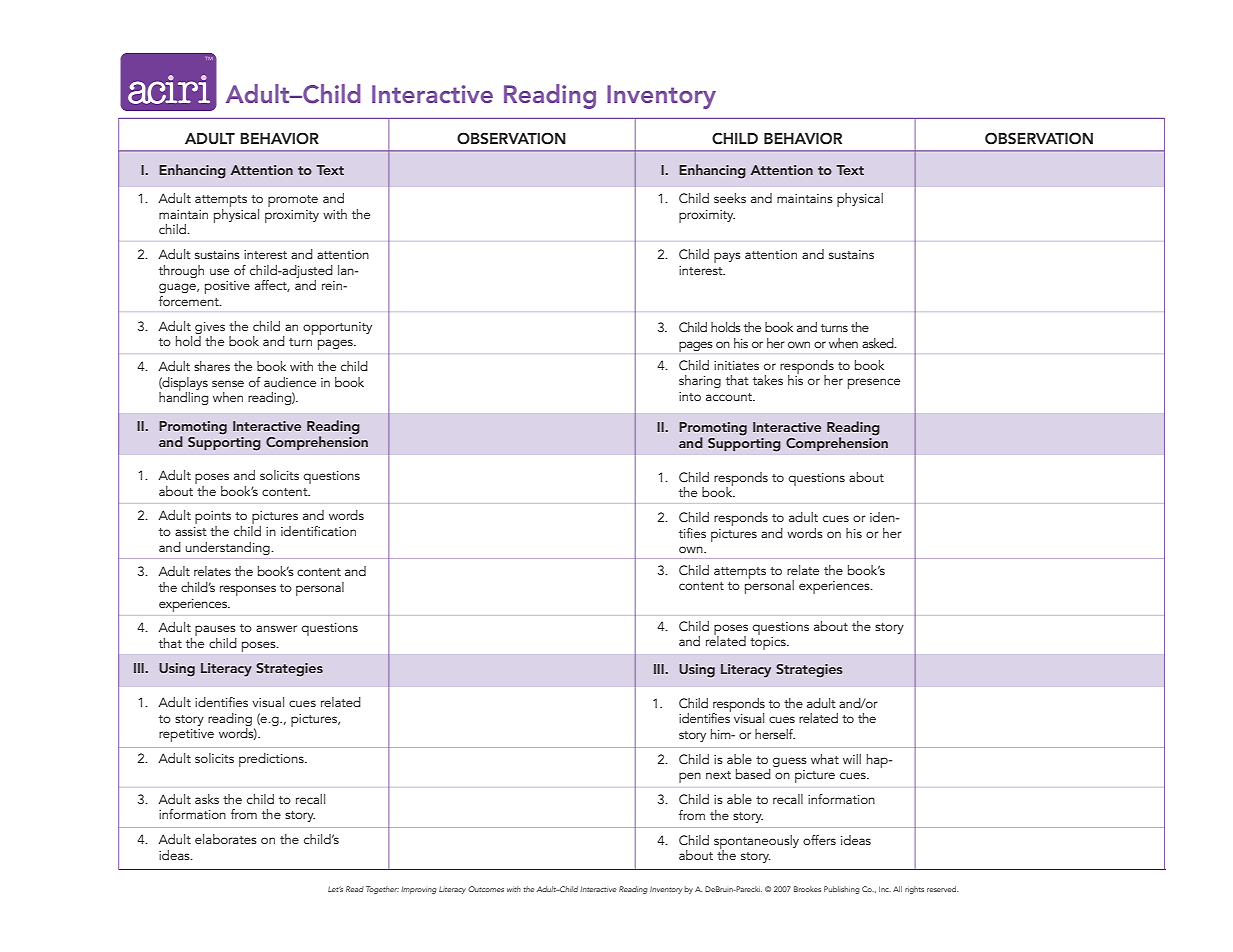 Image resolution: width=1233 pixels, height=952 pixels. What do you see at coordinates (874, 383) in the image?
I see `presence` at bounding box center [874, 383].
